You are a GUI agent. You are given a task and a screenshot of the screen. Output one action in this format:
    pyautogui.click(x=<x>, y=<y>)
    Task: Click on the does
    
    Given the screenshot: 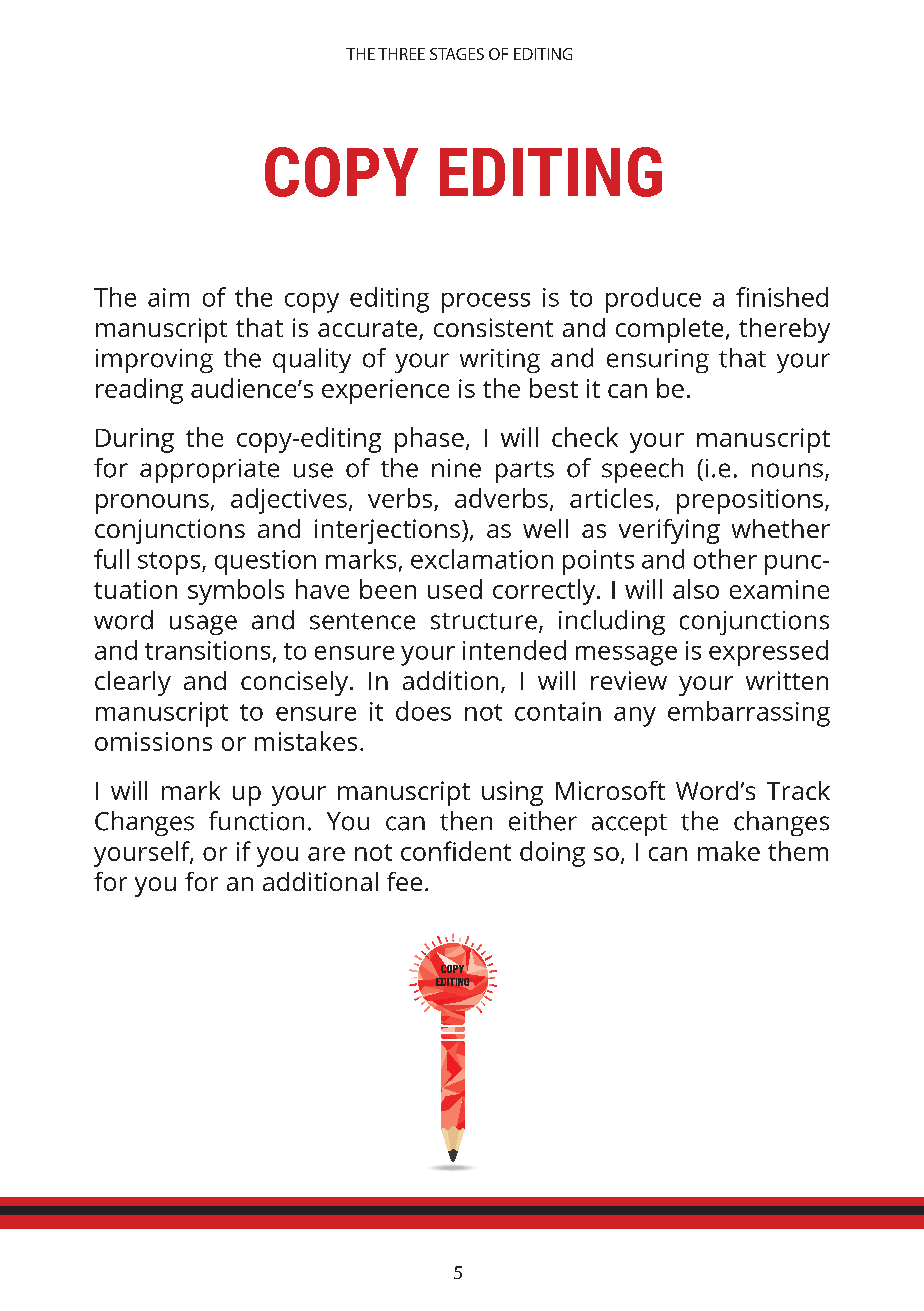 What is the action you would take?
    pyautogui.click(x=423, y=711)
